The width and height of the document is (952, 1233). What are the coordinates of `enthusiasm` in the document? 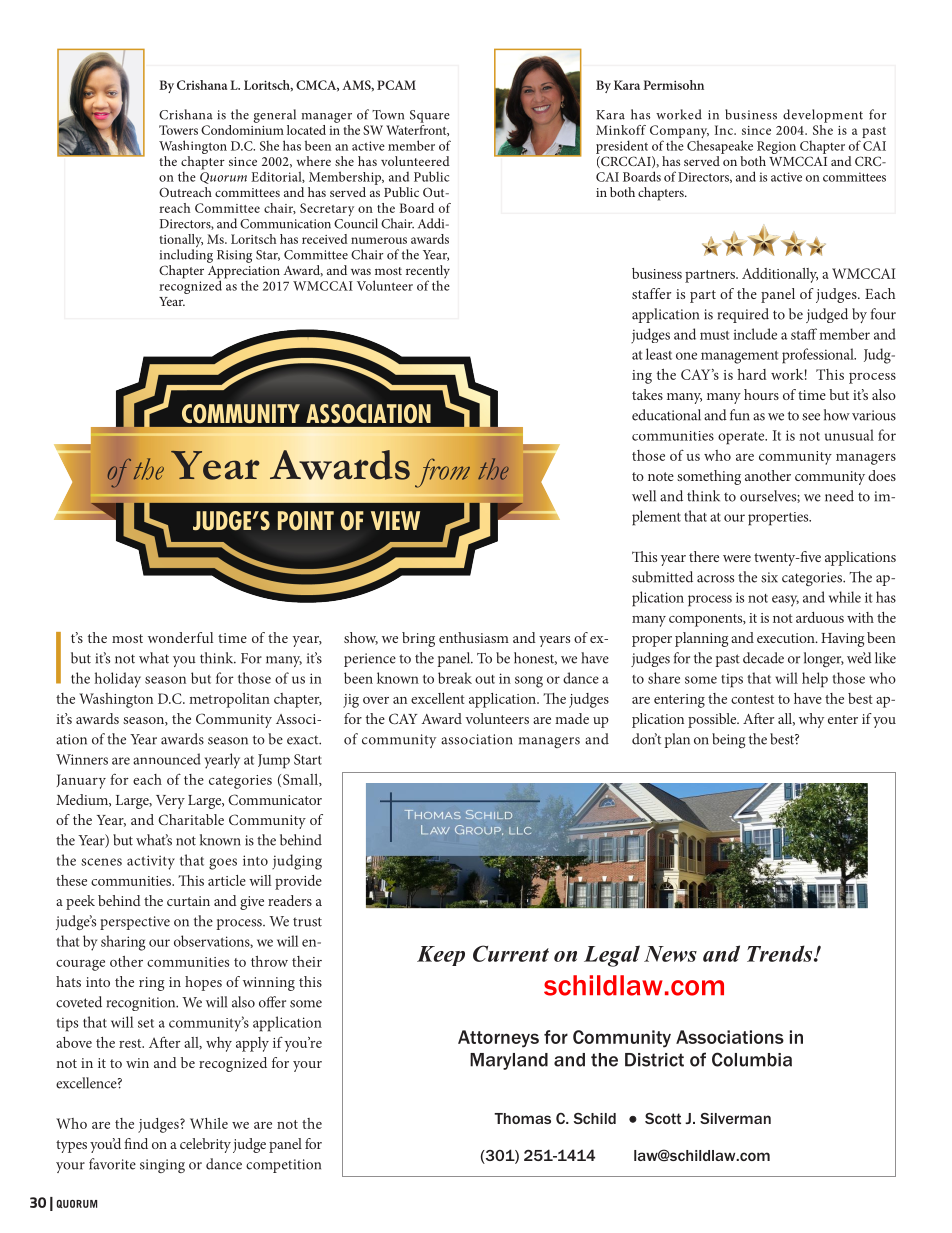 It's located at (474, 637).
